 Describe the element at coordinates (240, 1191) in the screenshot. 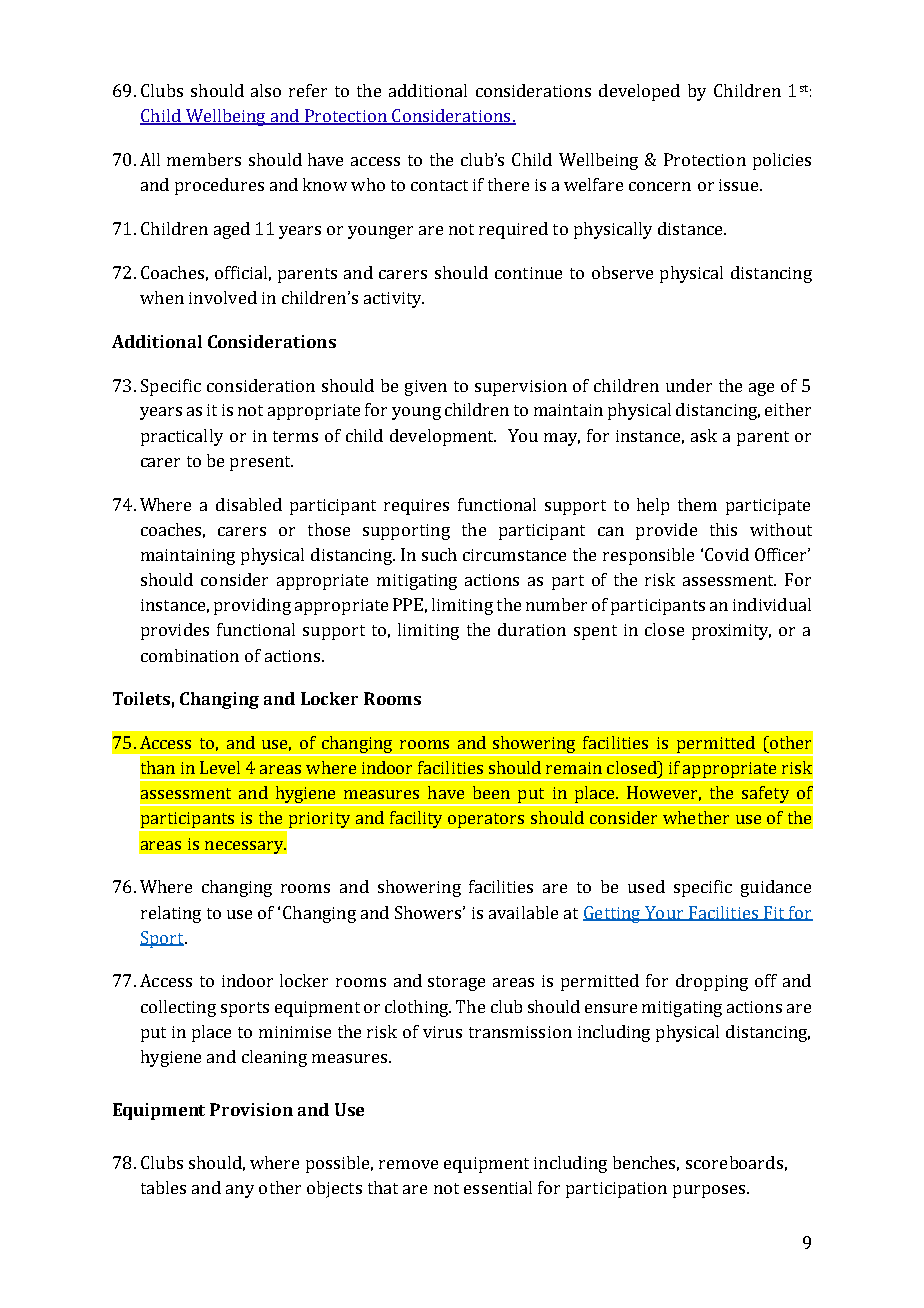

I see `any` at that location.
